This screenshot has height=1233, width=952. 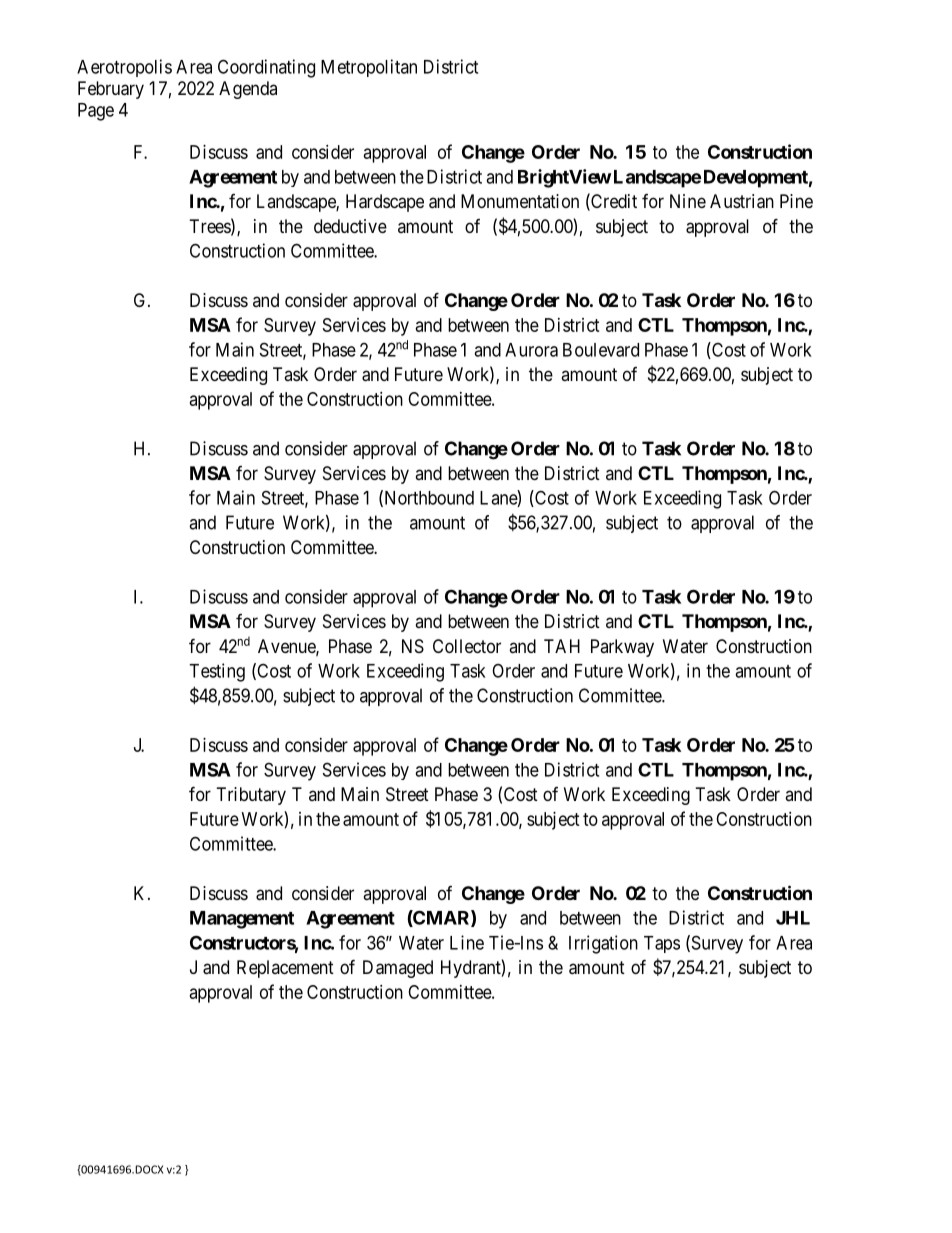 What do you see at coordinates (467, 942) in the screenshot?
I see `Line` at bounding box center [467, 942].
